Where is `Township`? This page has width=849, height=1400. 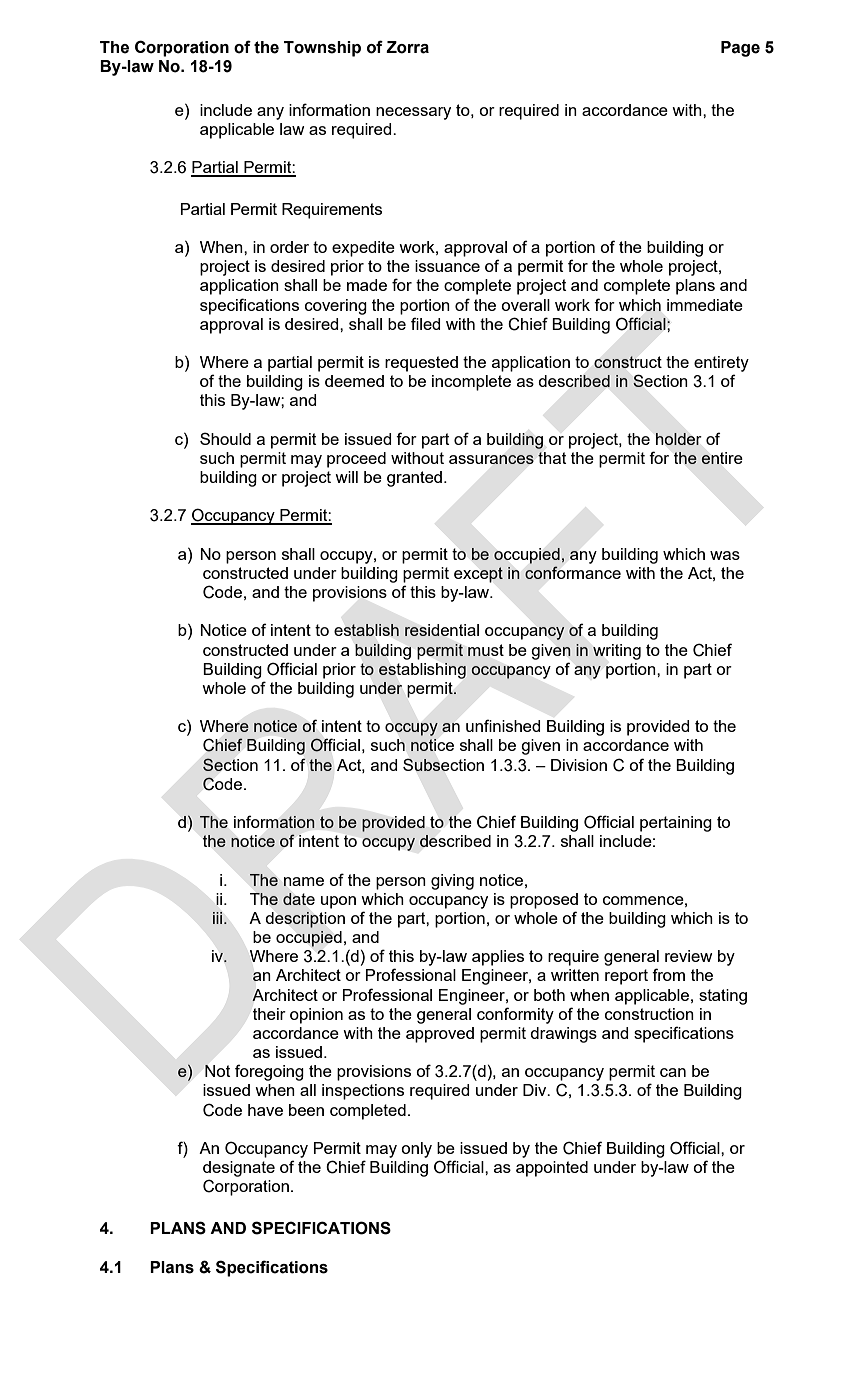
Township is located at coordinates (322, 49).
